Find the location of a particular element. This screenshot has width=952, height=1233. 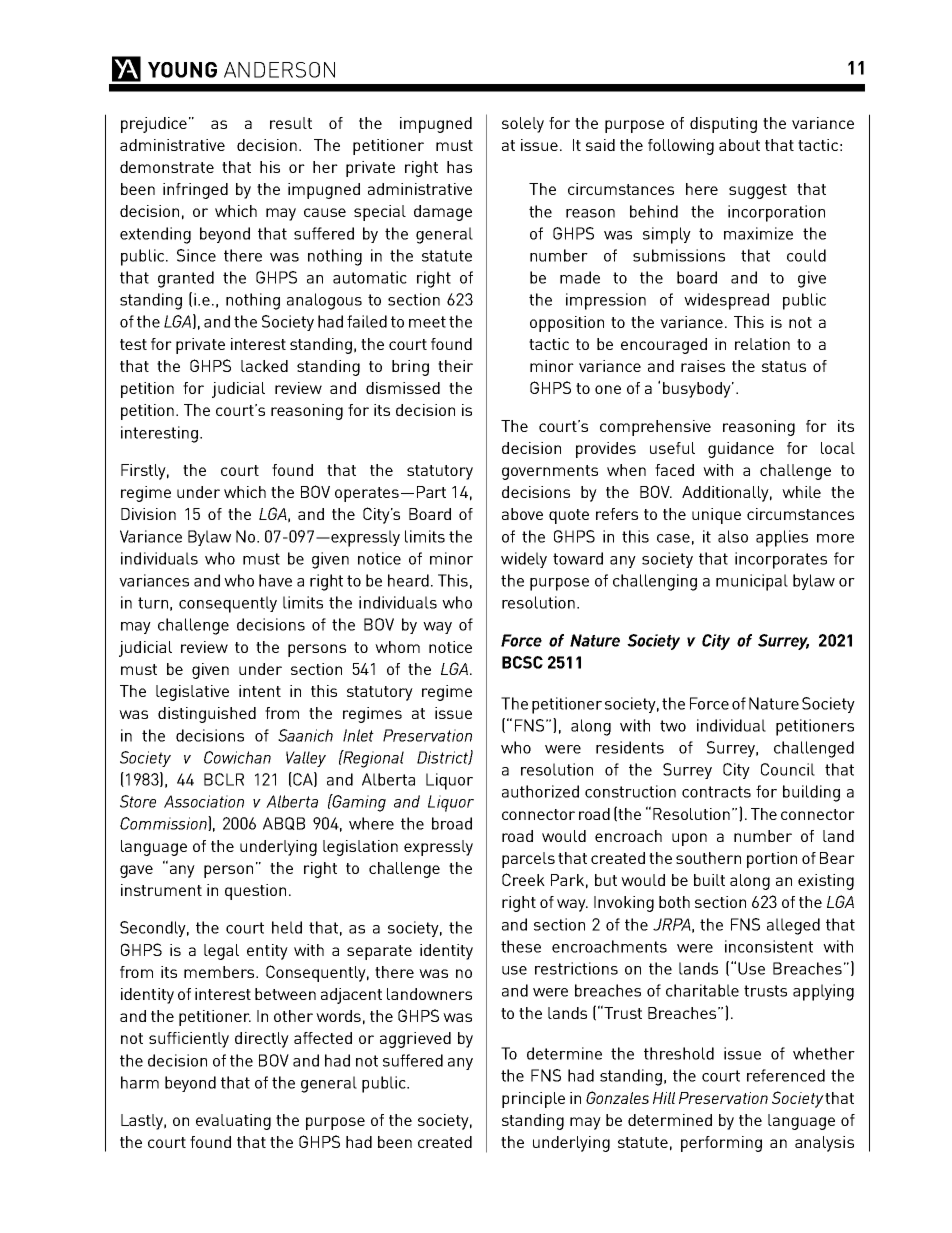

portion is located at coordinates (772, 860).
